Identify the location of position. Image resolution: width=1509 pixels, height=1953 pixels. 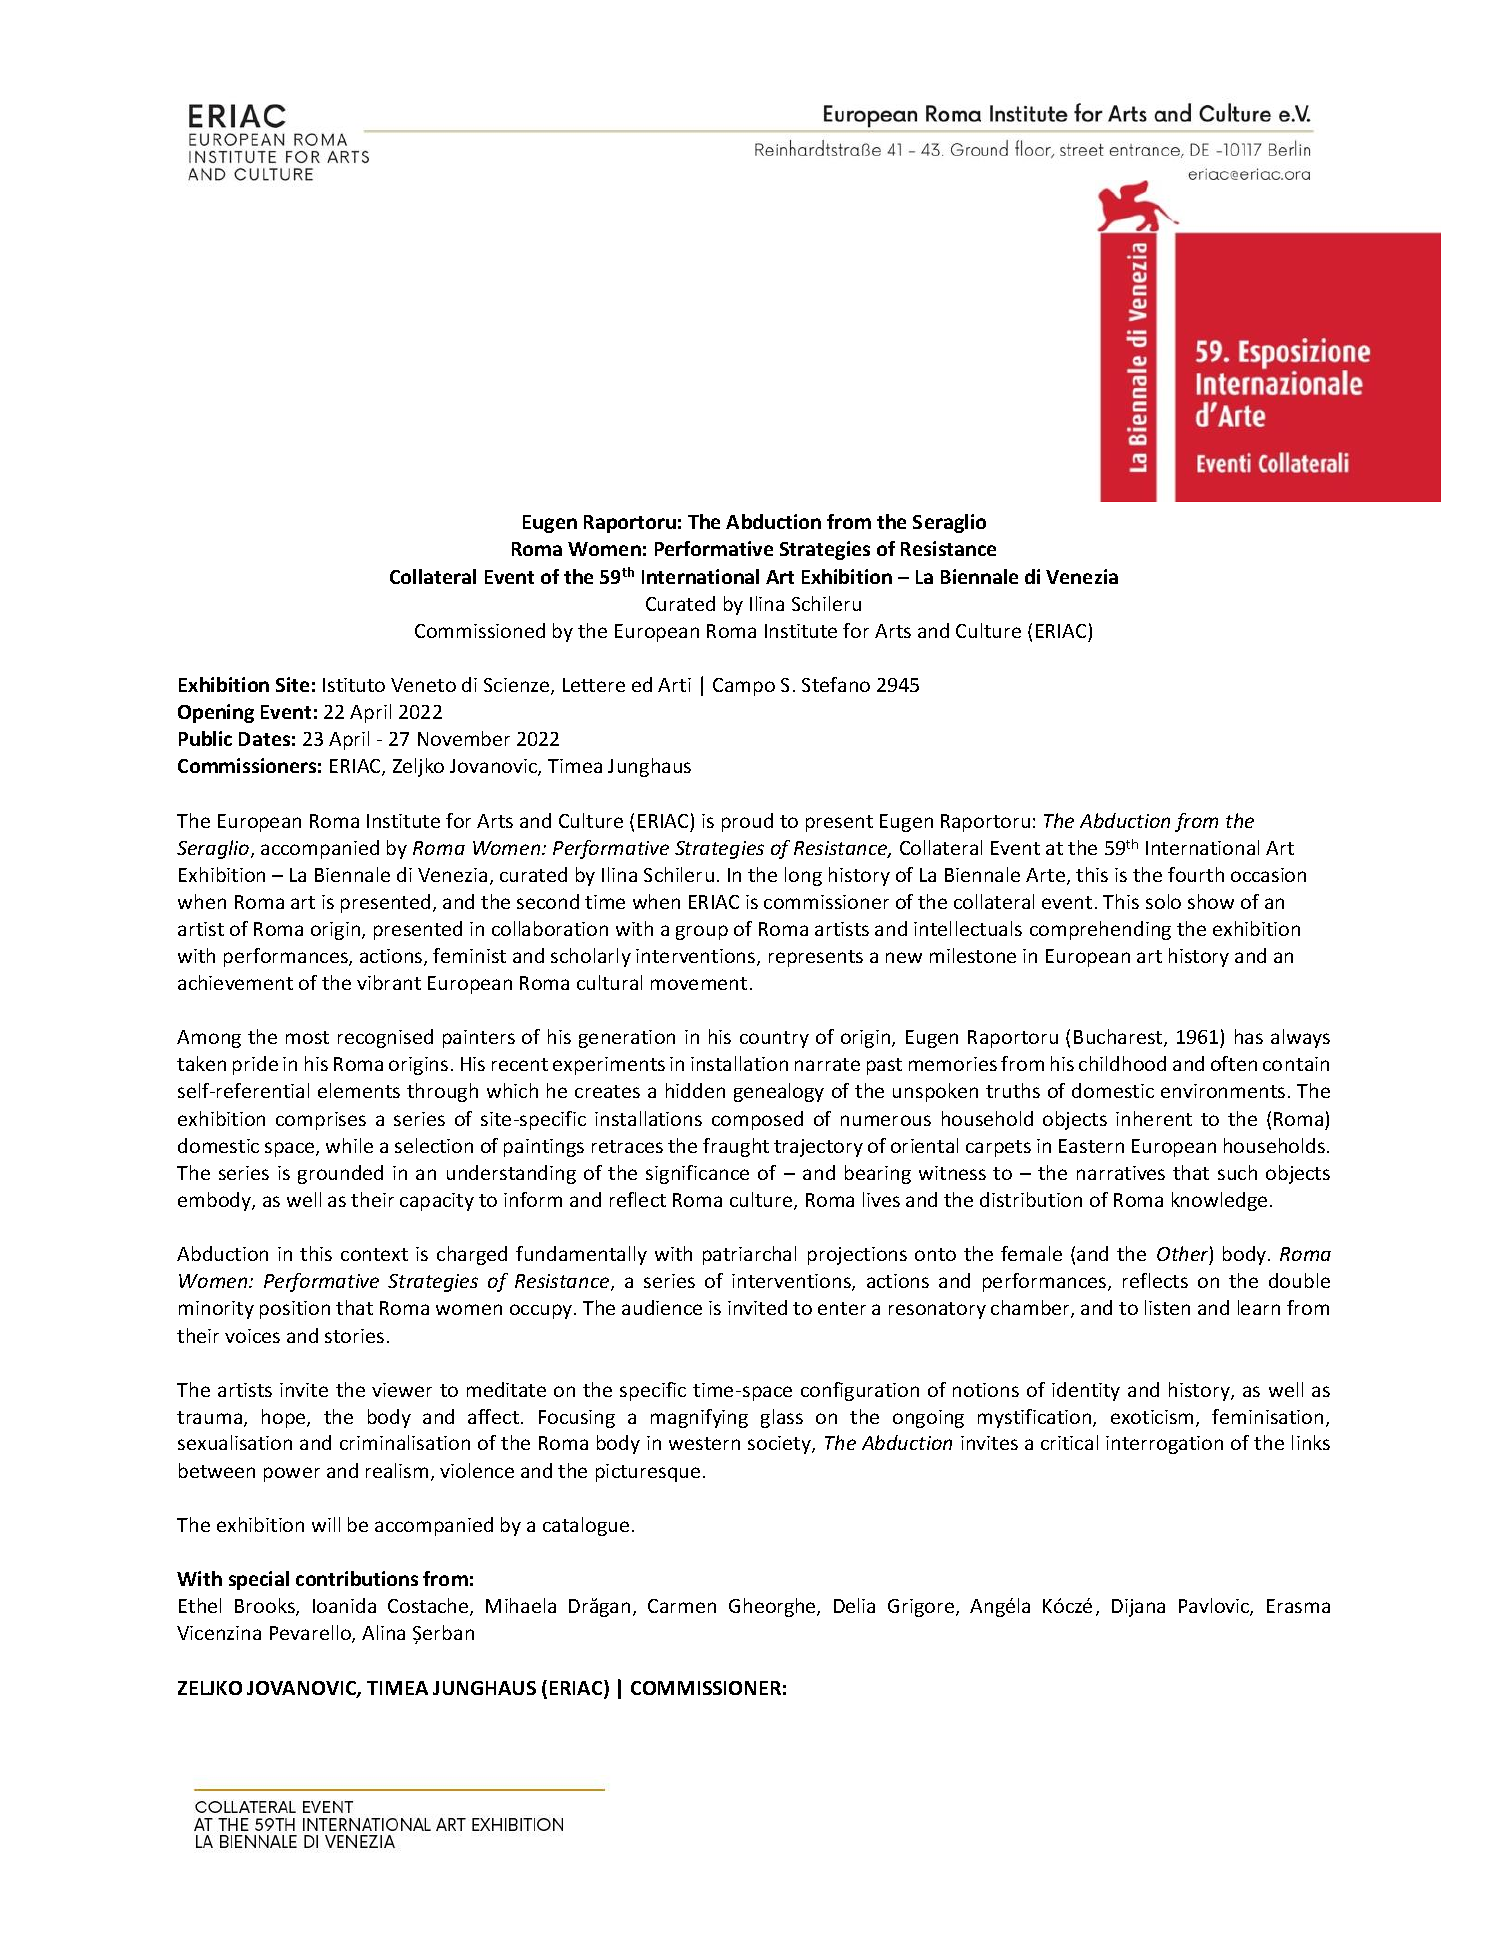
(295, 1310).
